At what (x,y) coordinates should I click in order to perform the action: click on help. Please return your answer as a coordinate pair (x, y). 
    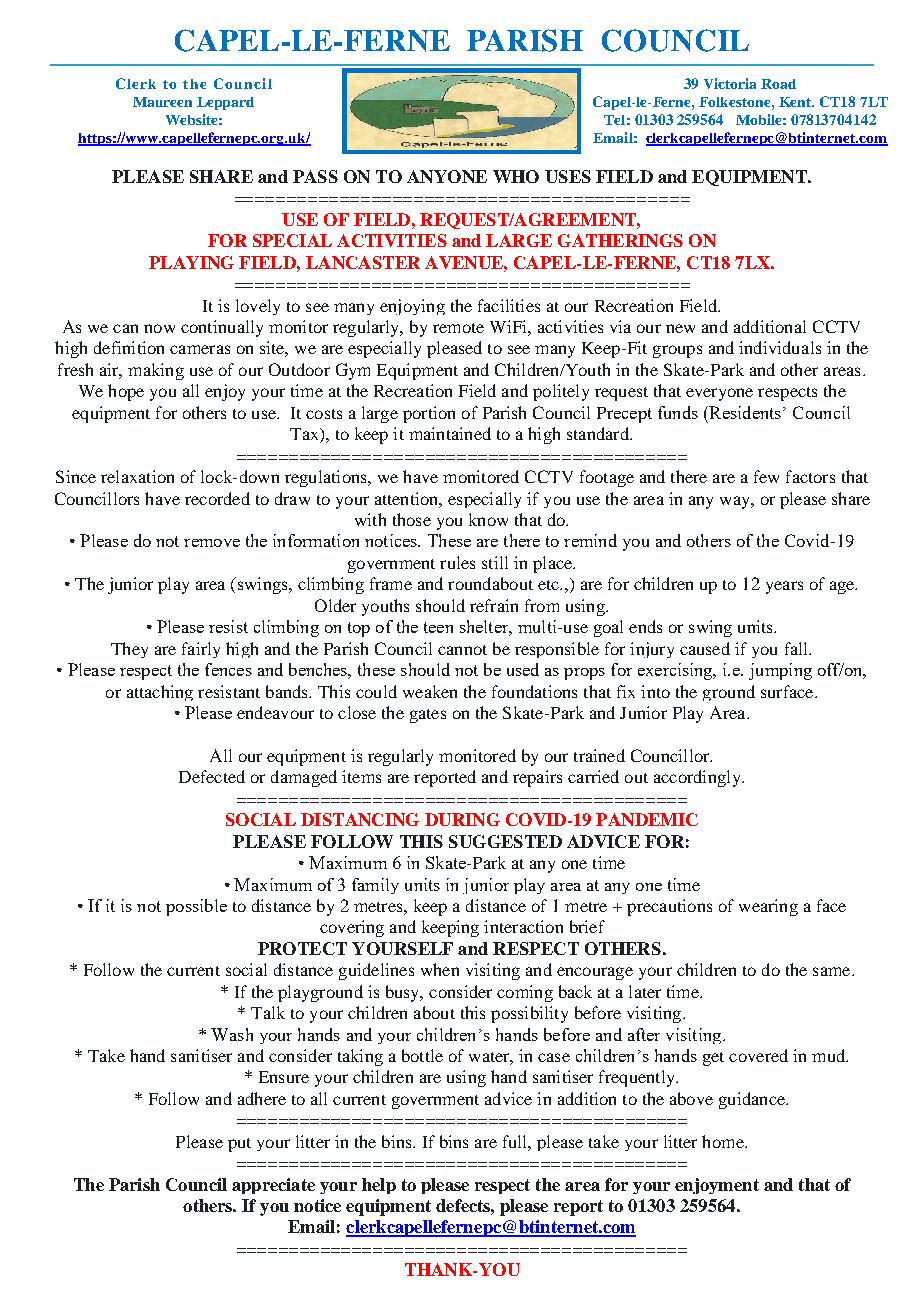
    Looking at the image, I should click on (379, 1186).
